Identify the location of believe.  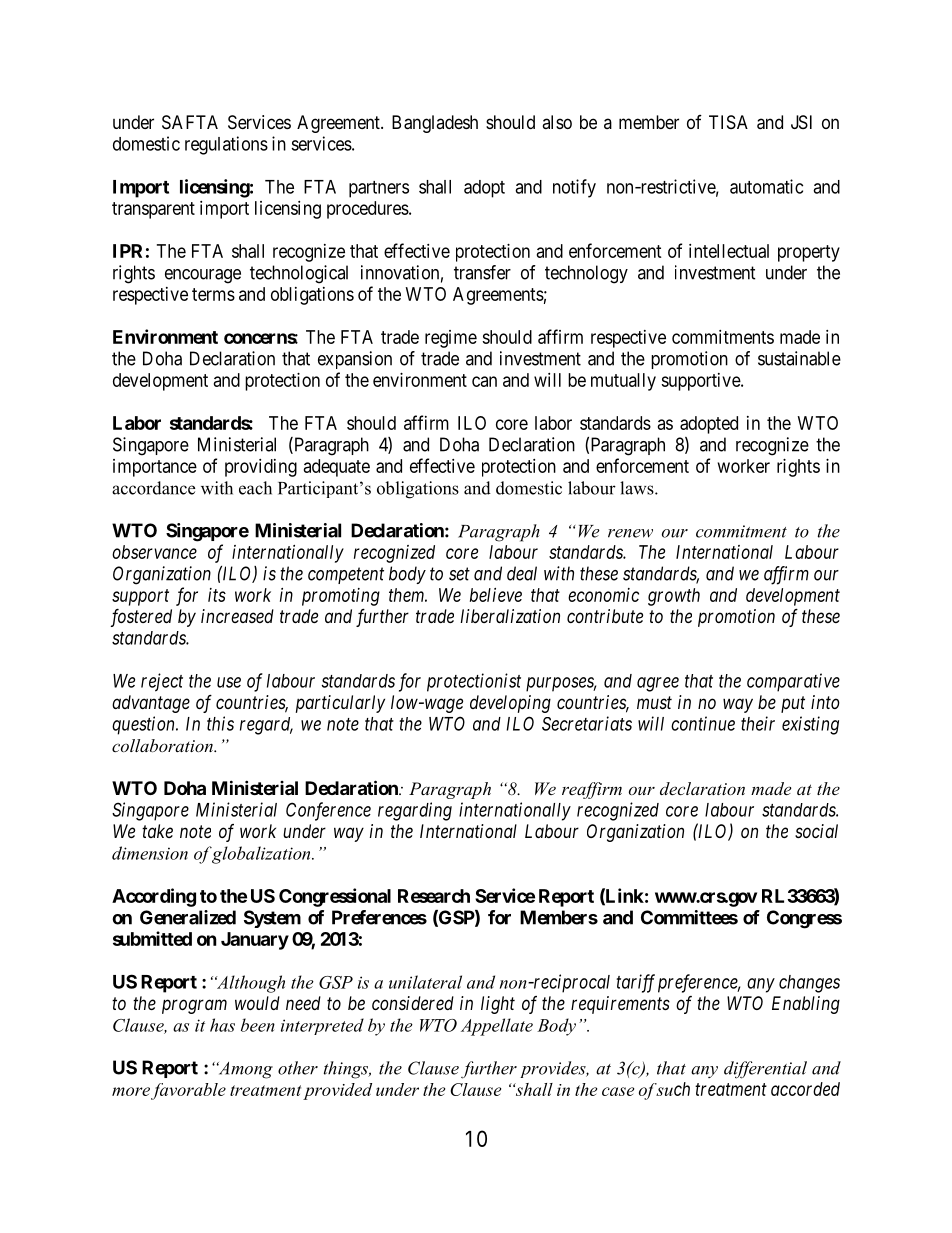
(496, 595).
